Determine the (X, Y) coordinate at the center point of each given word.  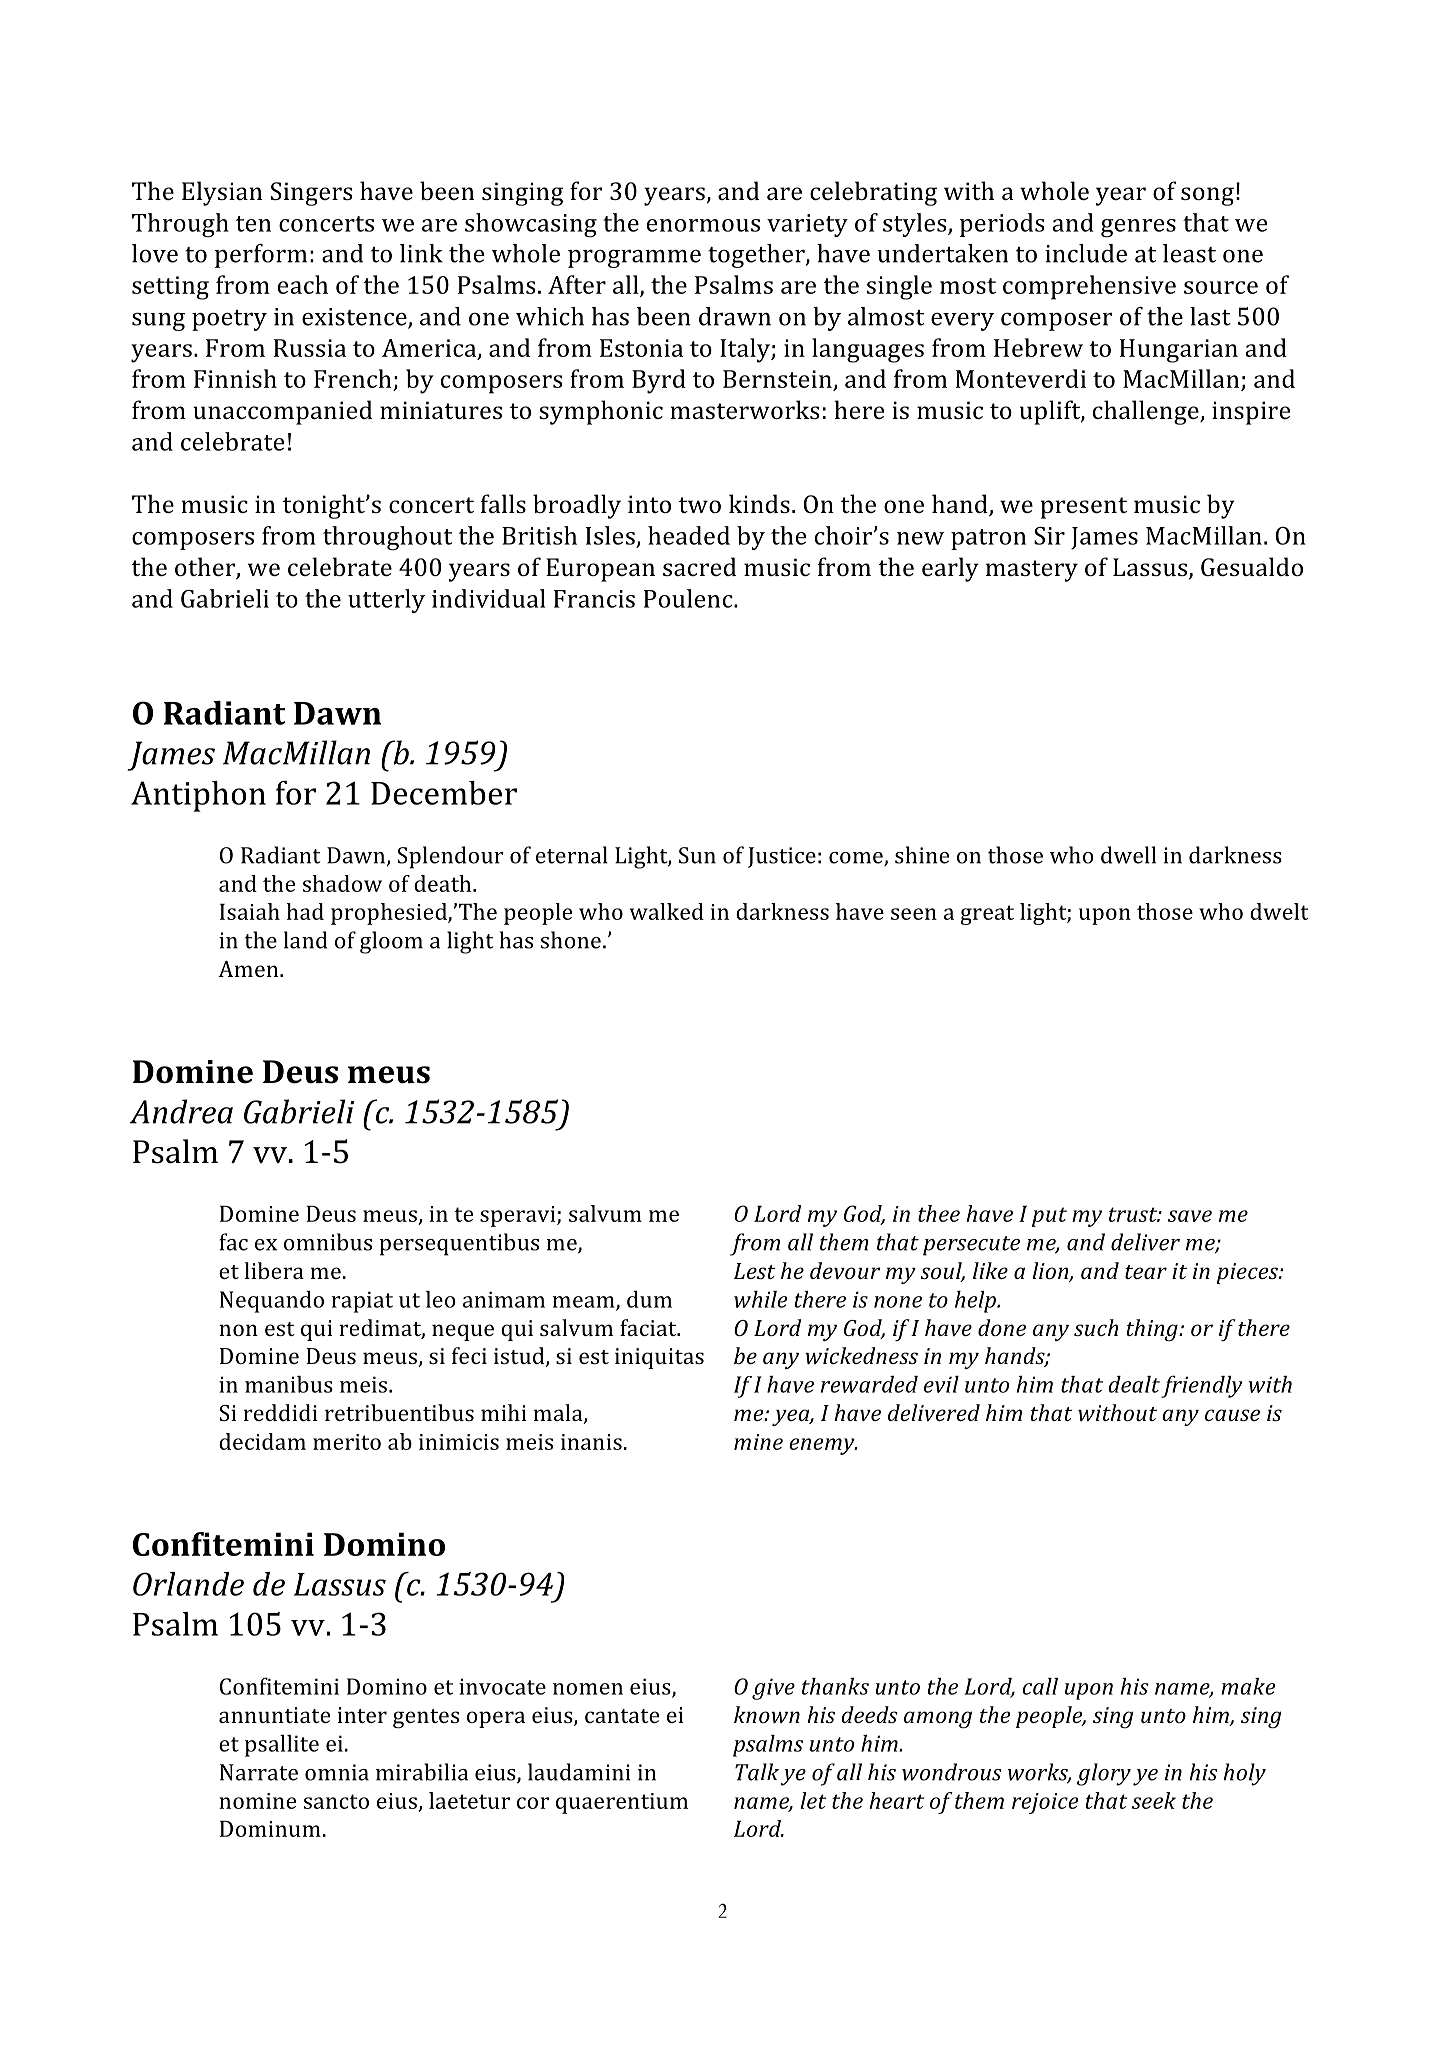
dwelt (1279, 911)
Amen (249, 969)
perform (261, 256)
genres (1138, 228)
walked (667, 911)
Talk (757, 1772)
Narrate (259, 1772)
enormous (703, 225)
